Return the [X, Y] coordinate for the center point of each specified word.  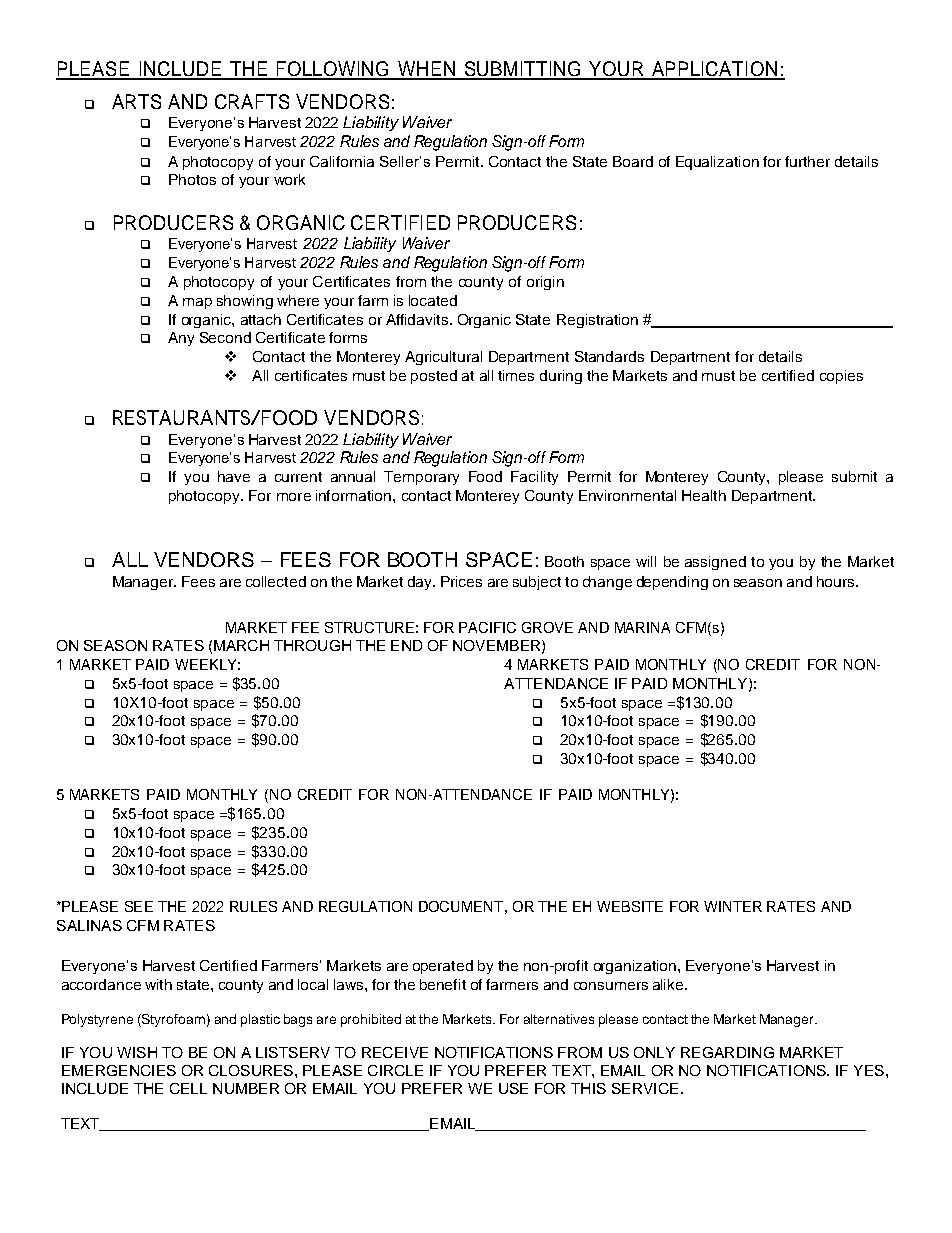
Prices [461, 581]
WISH [137, 1052]
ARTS [136, 101]
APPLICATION [714, 70]
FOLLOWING [333, 70]
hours [837, 581]
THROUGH [312, 645]
